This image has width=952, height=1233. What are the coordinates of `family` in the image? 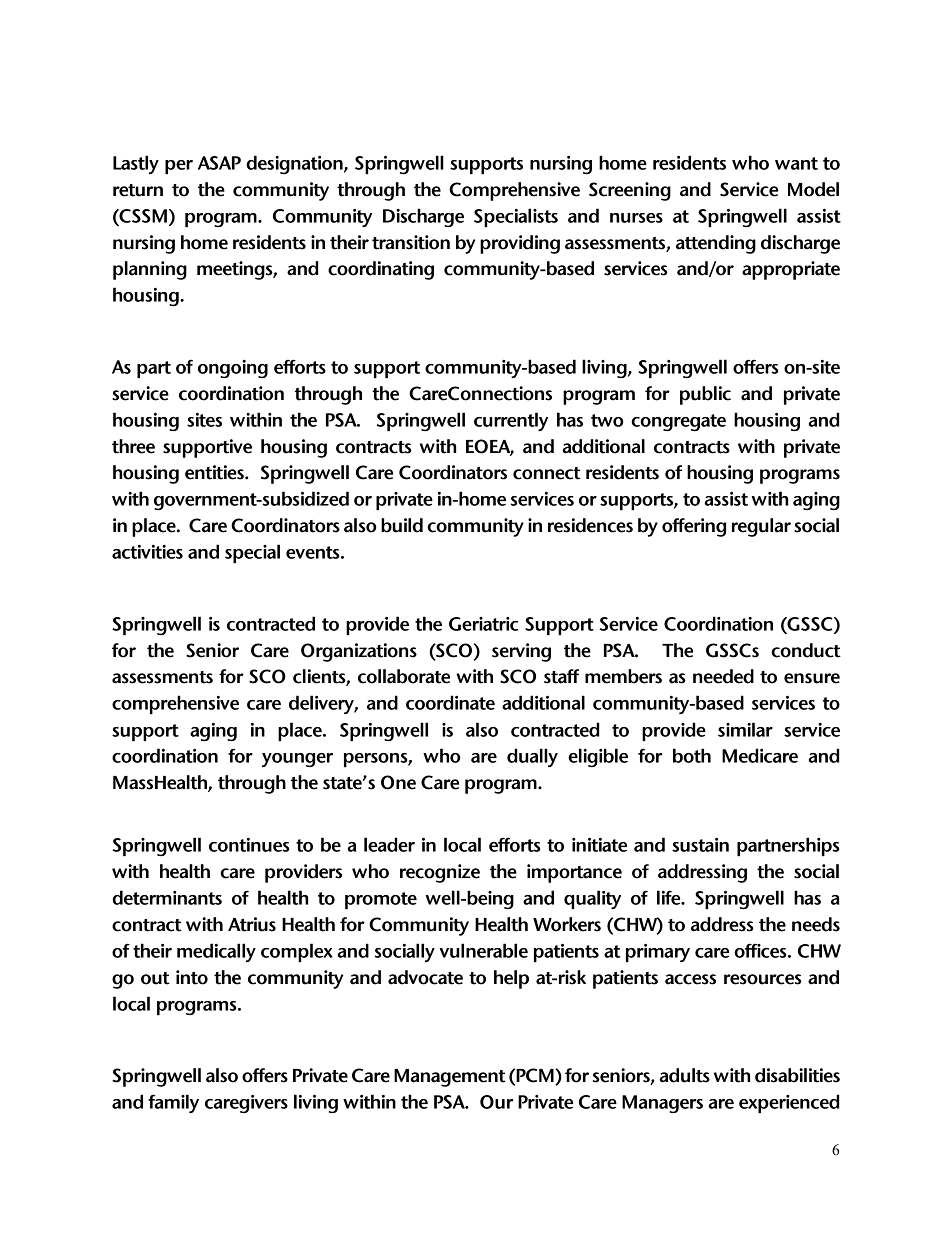 It's located at (173, 1103).
